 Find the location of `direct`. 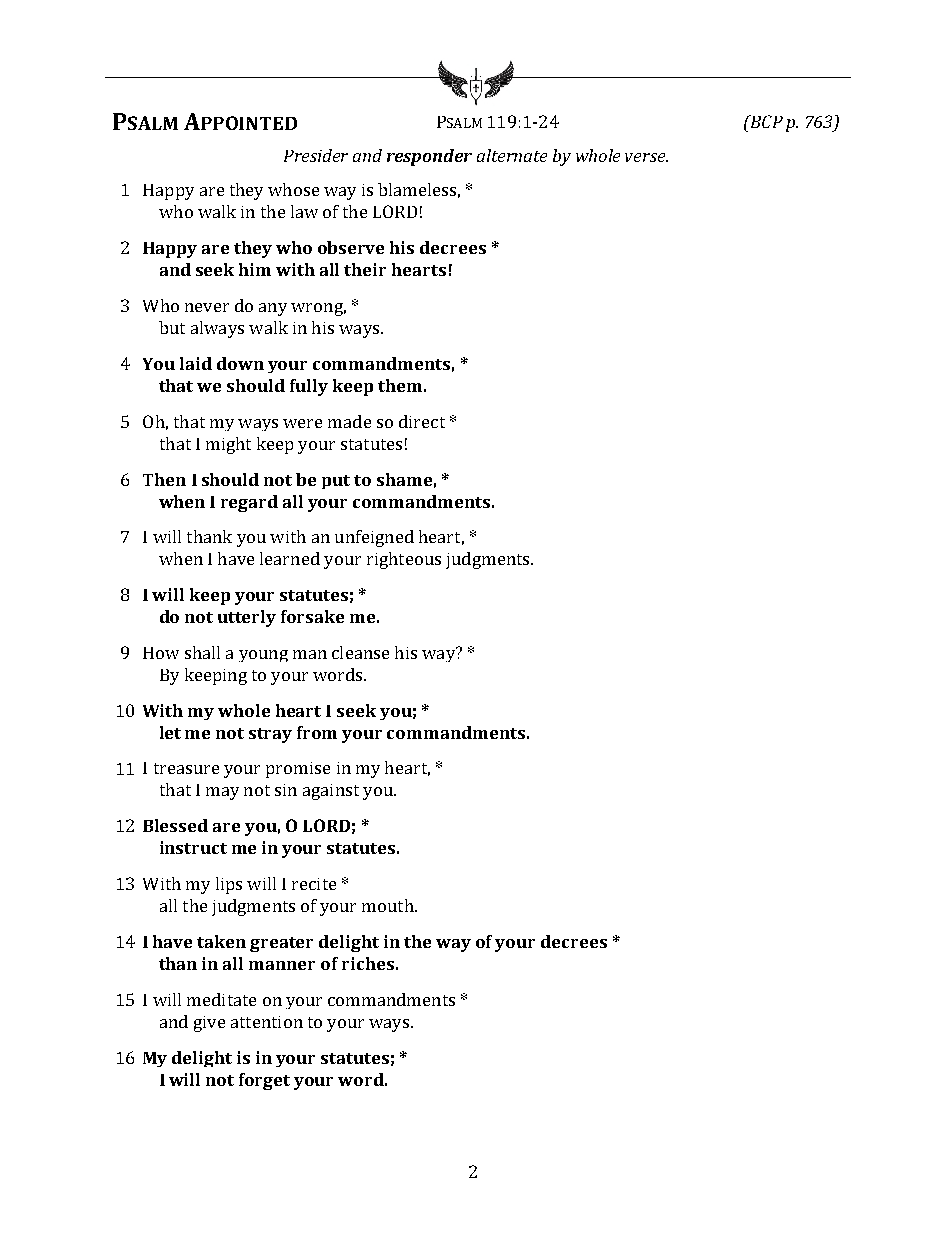

direct is located at coordinates (422, 421).
